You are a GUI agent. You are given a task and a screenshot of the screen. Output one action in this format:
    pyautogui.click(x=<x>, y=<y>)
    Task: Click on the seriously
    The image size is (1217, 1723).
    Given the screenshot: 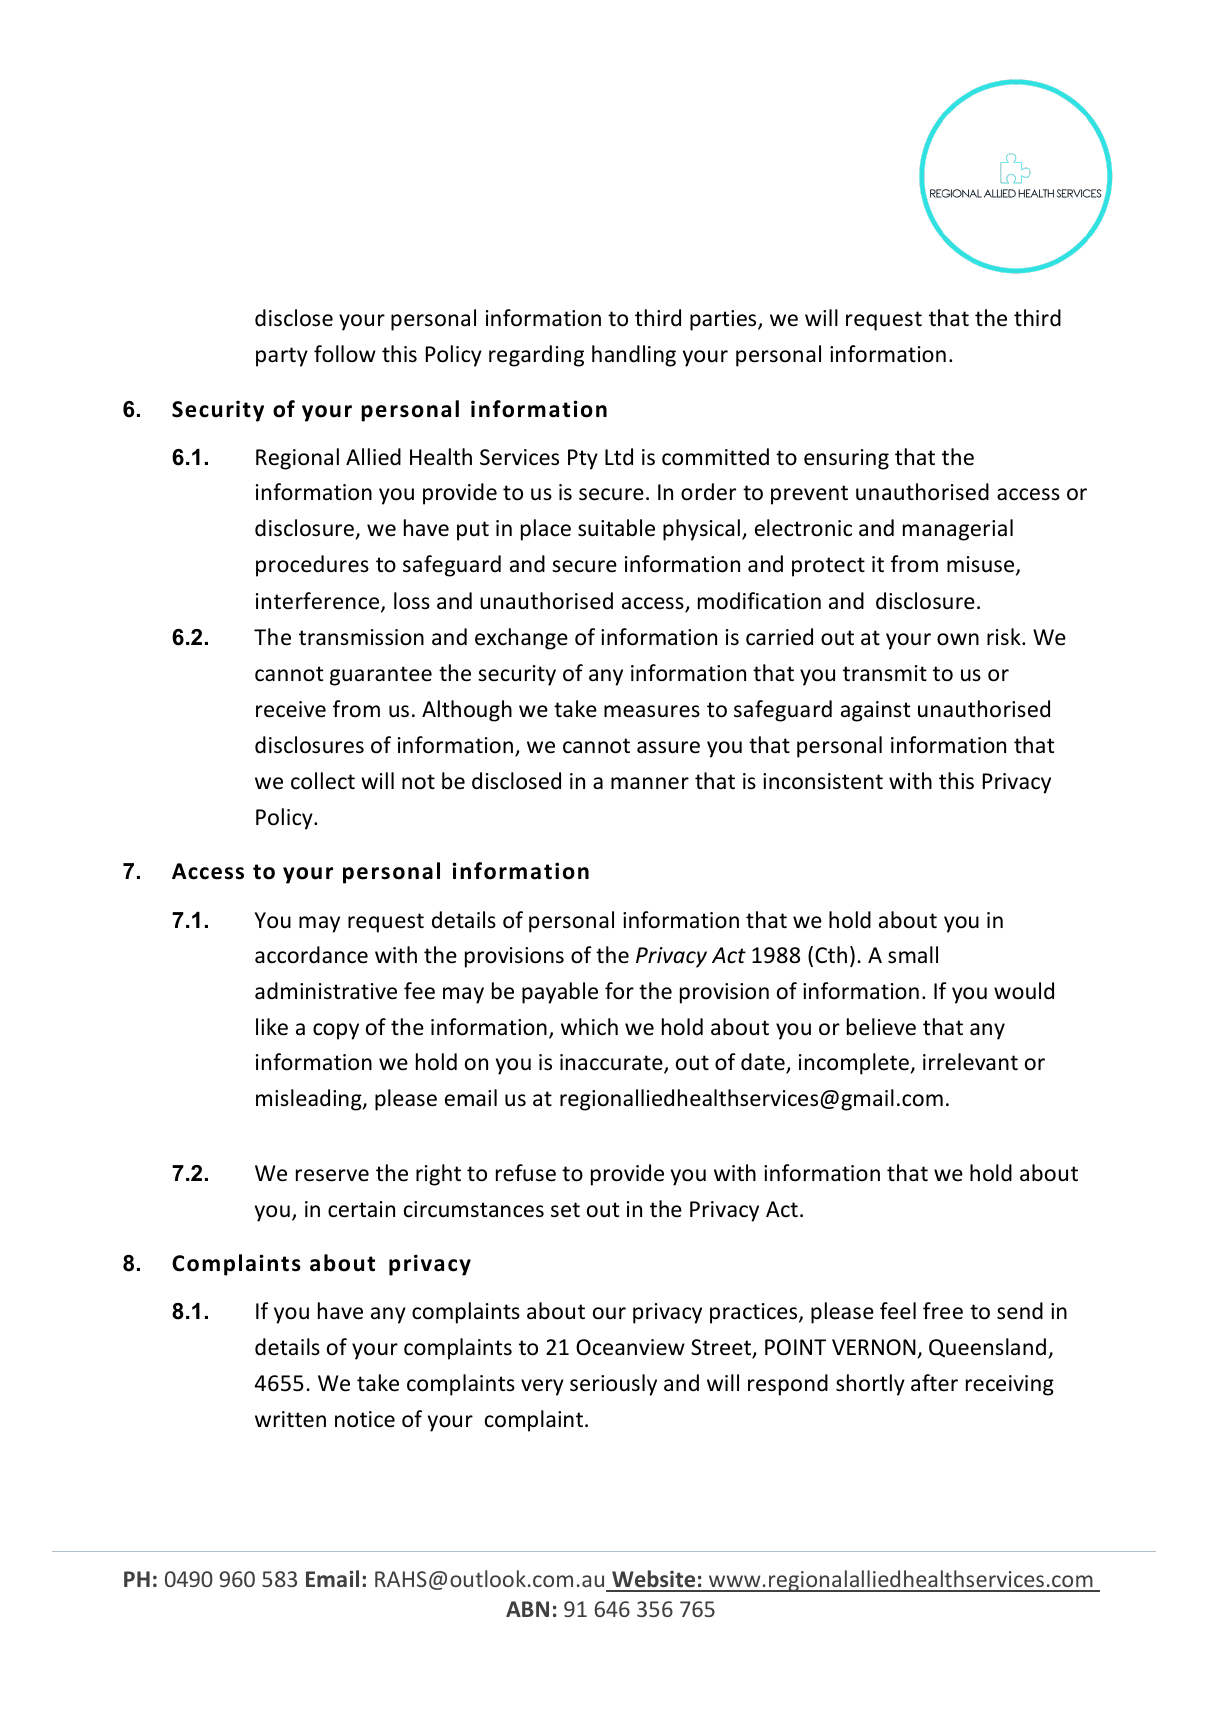 What is the action you would take?
    pyautogui.click(x=613, y=1385)
